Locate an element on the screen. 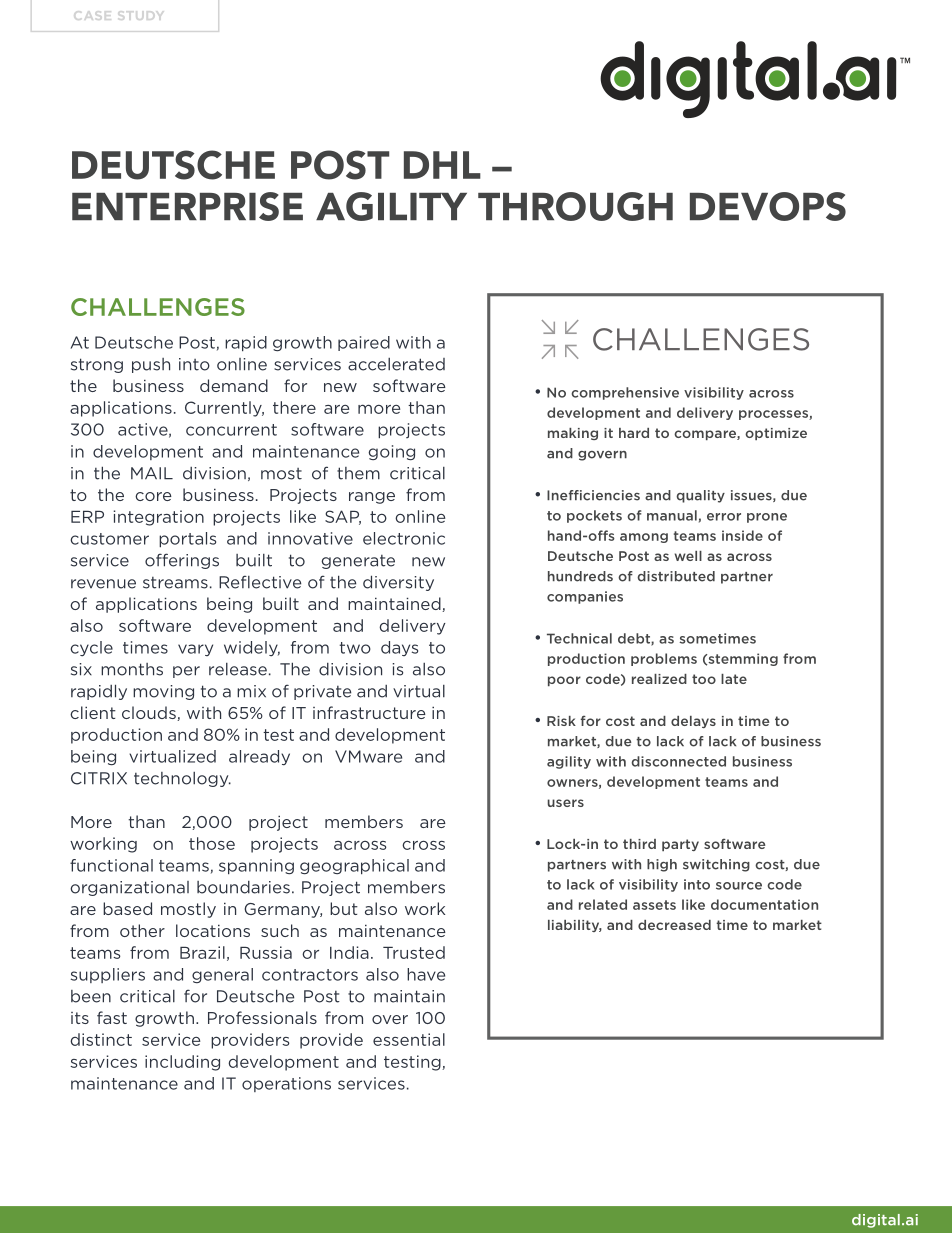  Currently is located at coordinates (224, 409).
